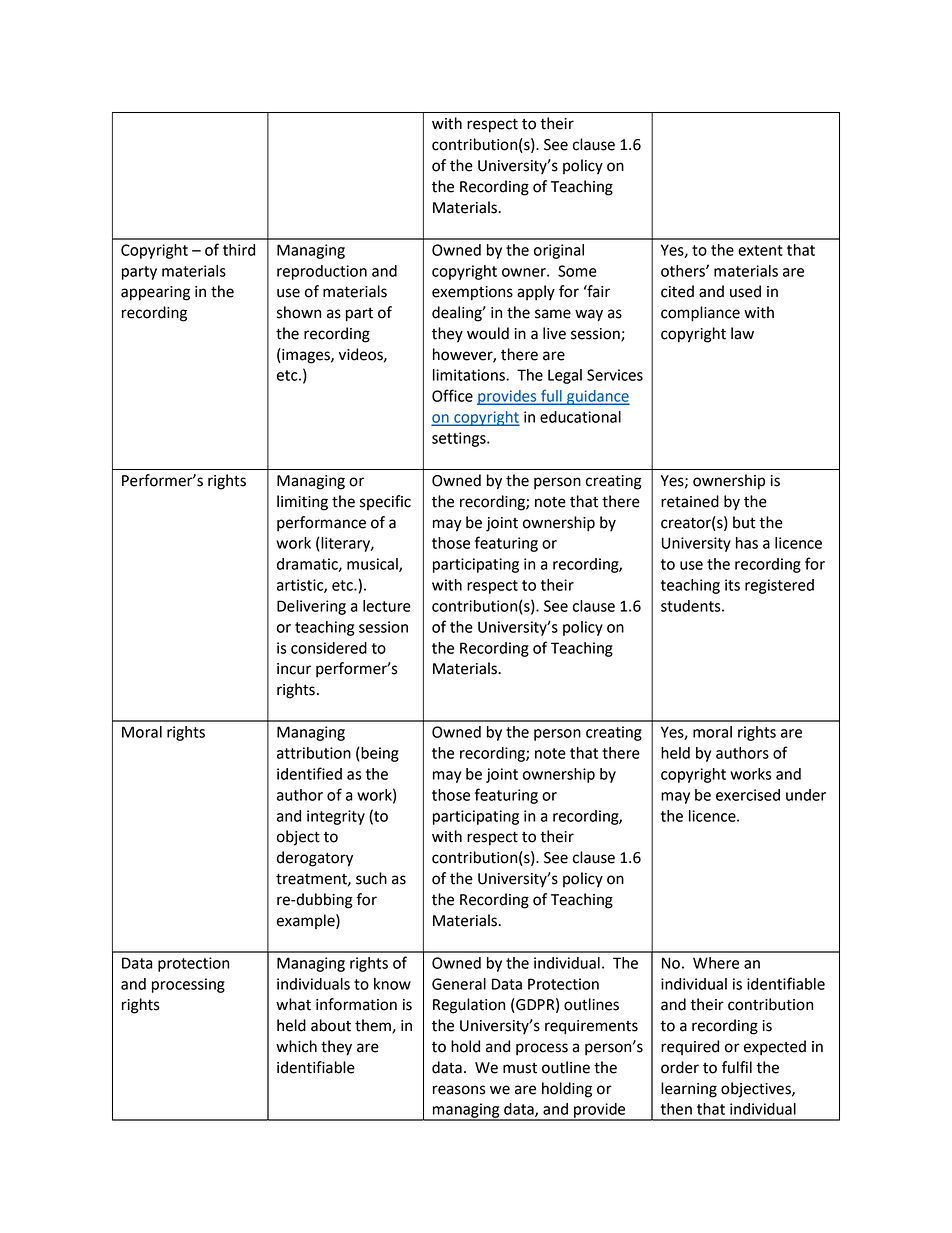 The image size is (952, 1233). What do you see at coordinates (459, 1090) in the image?
I see `reasons` at bounding box center [459, 1090].
